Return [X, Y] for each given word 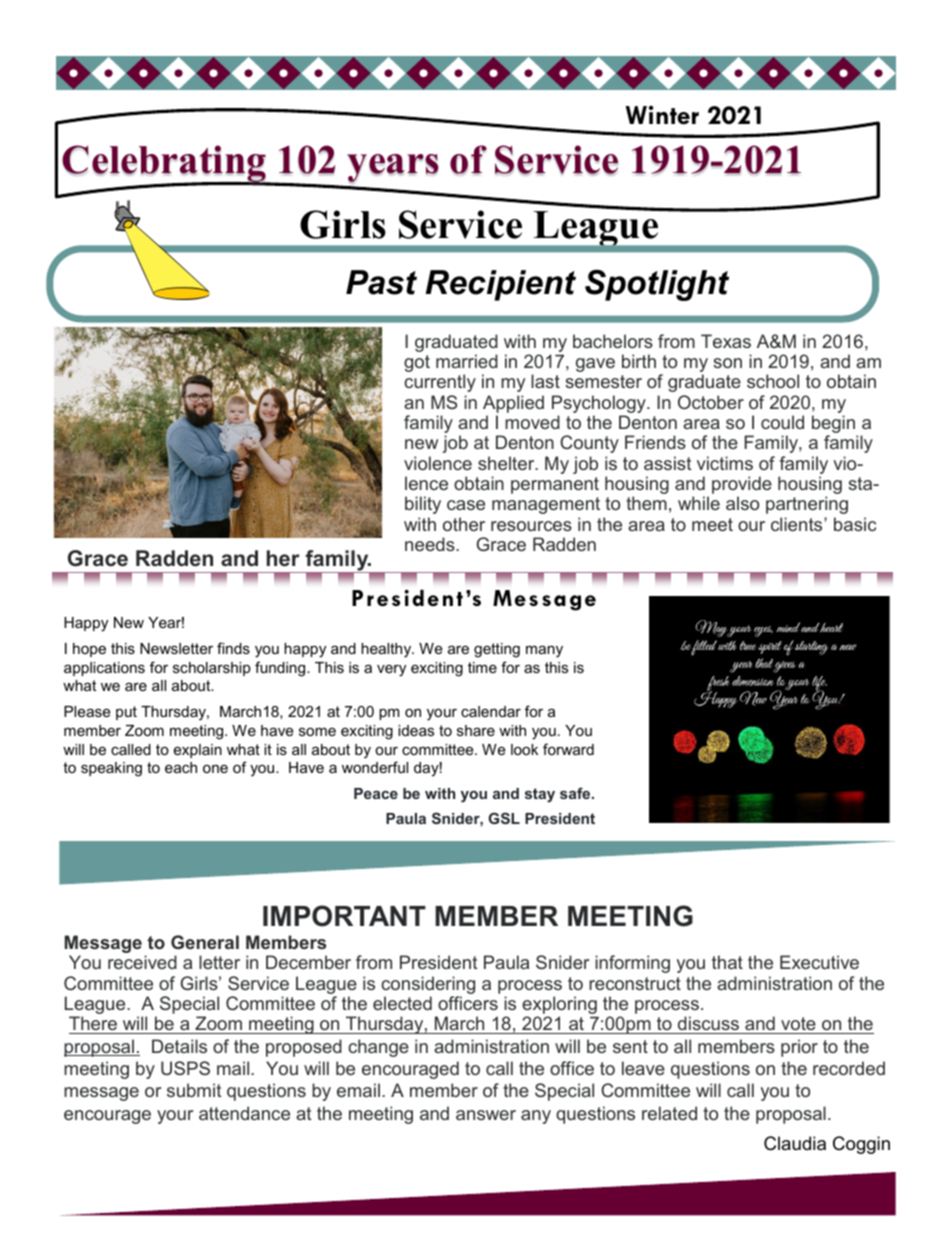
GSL [504, 818]
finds [233, 648]
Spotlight [657, 285]
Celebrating [165, 165]
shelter [507, 463]
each [181, 767]
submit [194, 1090]
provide [742, 485]
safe [576, 793]
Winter [662, 115]
